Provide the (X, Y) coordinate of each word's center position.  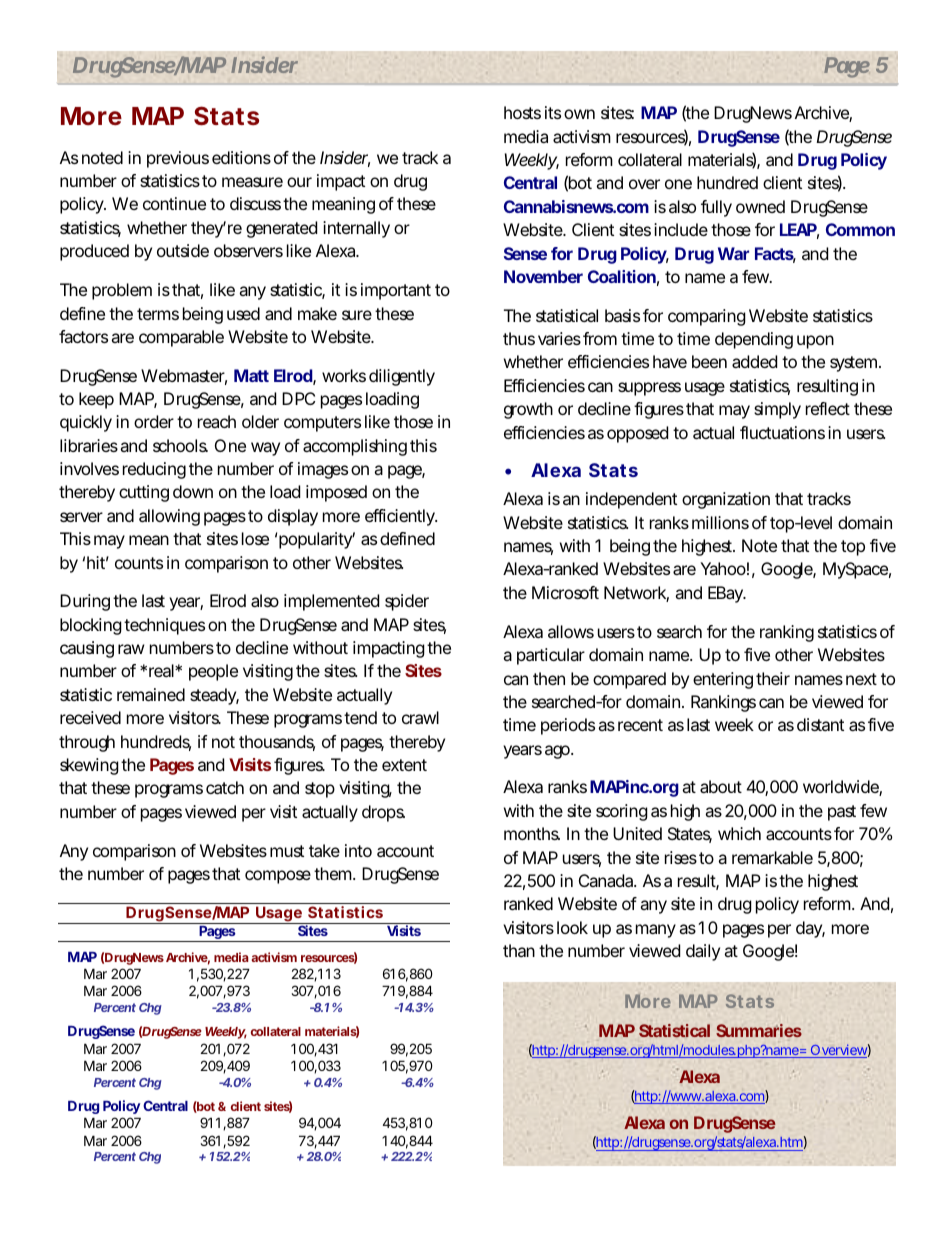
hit (98, 562)
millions (720, 522)
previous (178, 159)
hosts (522, 112)
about (721, 786)
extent (404, 765)
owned (760, 206)
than (519, 950)
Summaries (759, 1030)
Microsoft (565, 592)
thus (519, 338)
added (754, 361)
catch (225, 787)
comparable (181, 338)
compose (278, 877)
